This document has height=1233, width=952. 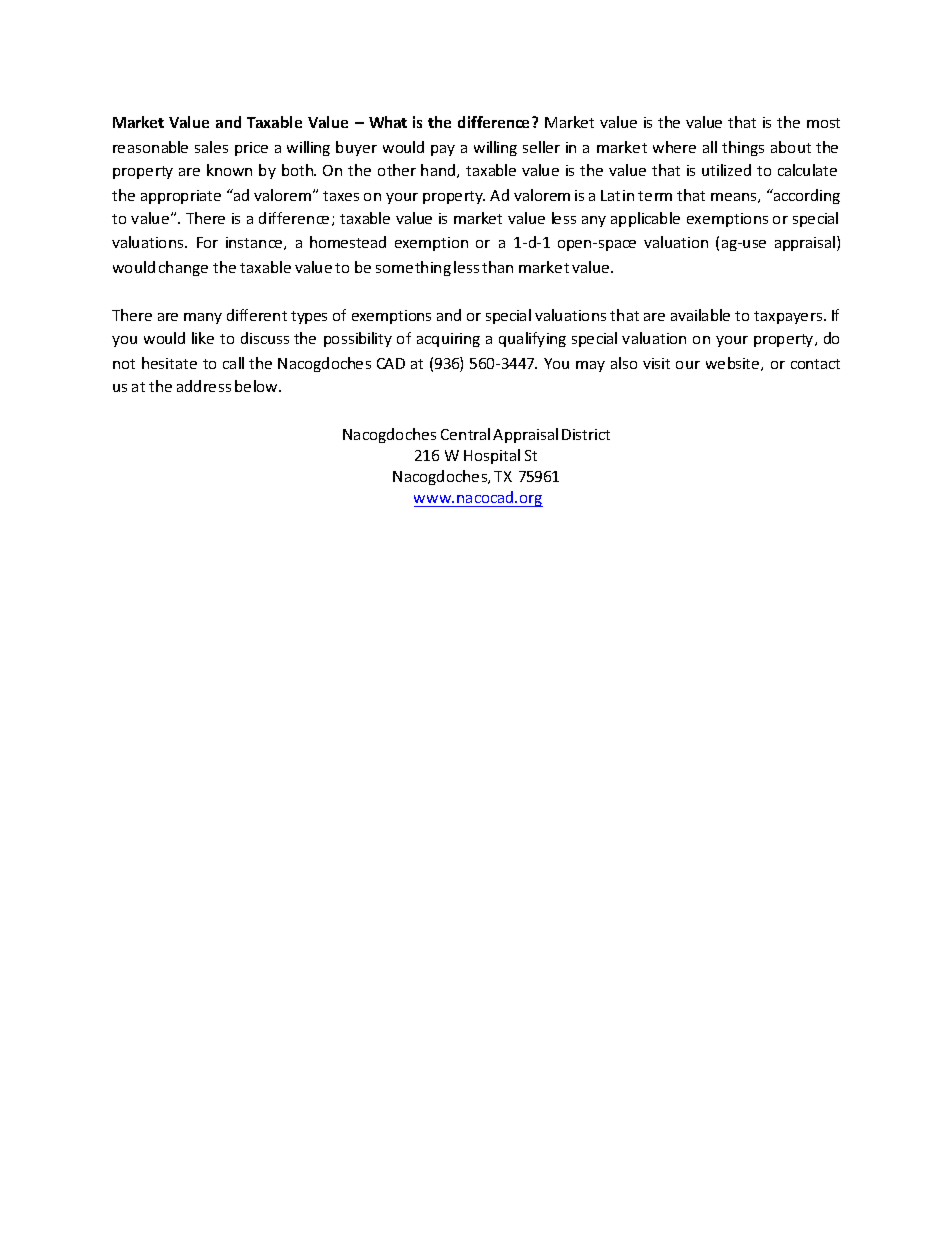 What do you see at coordinates (203, 338) in the document?
I see `like` at bounding box center [203, 338].
